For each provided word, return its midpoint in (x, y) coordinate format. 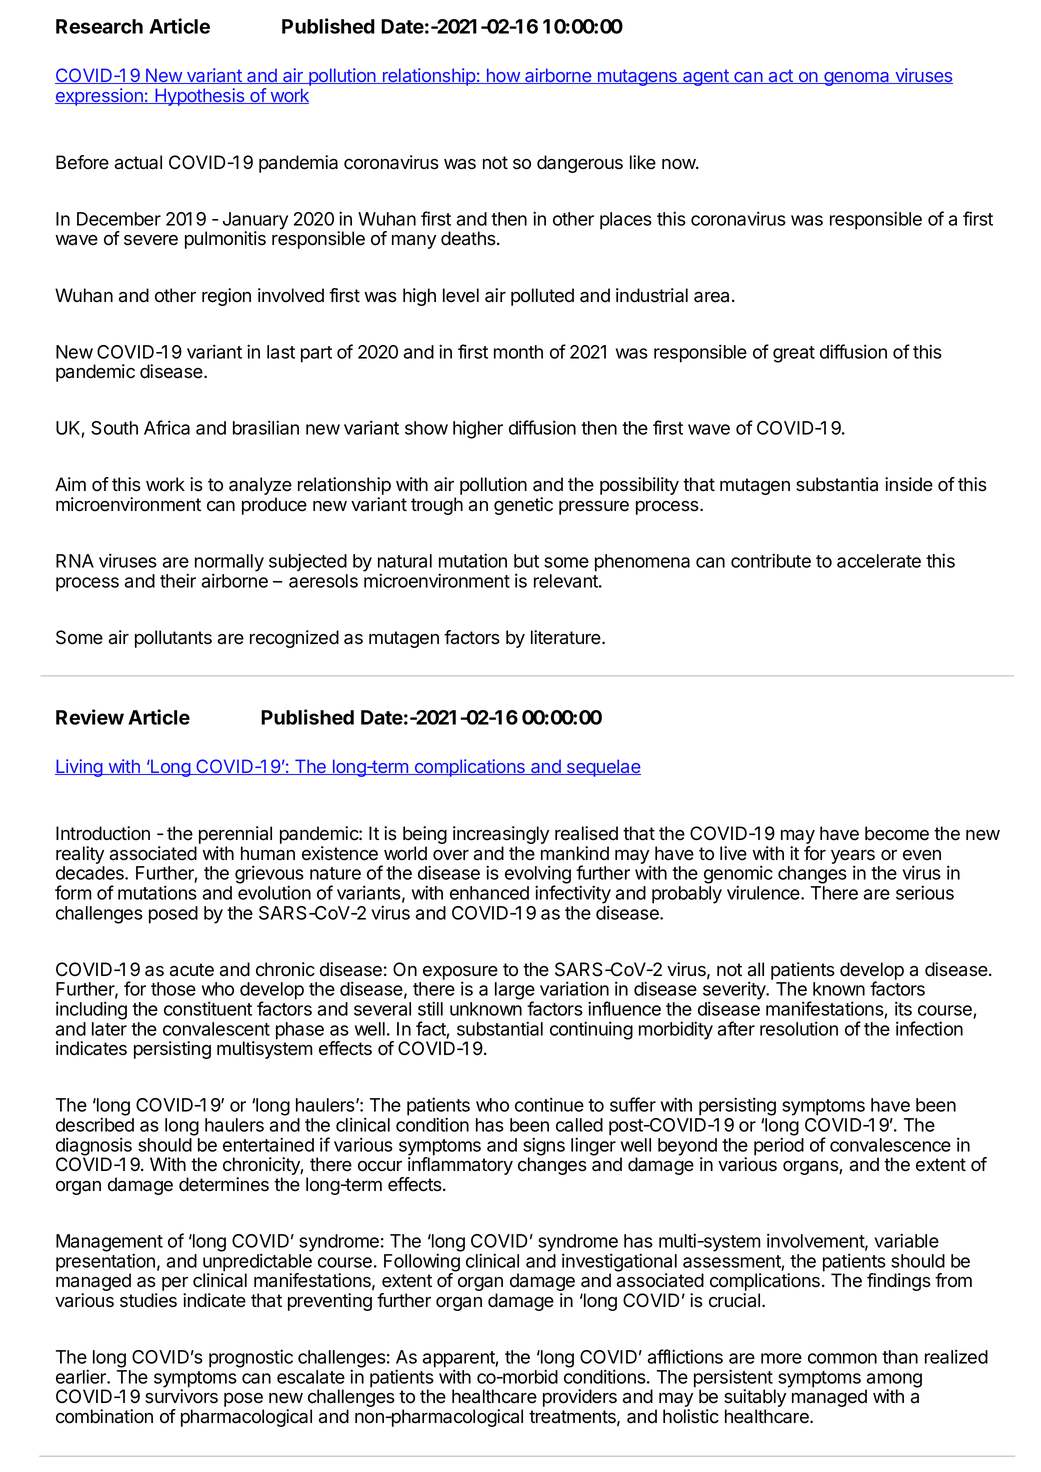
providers (580, 1398)
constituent (208, 1008)
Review (90, 717)
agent (706, 77)
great (794, 354)
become (897, 833)
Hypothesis (200, 97)
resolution (799, 1028)
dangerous (580, 164)
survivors (181, 1396)
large (515, 992)
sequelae (602, 768)
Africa (167, 427)
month (518, 352)
